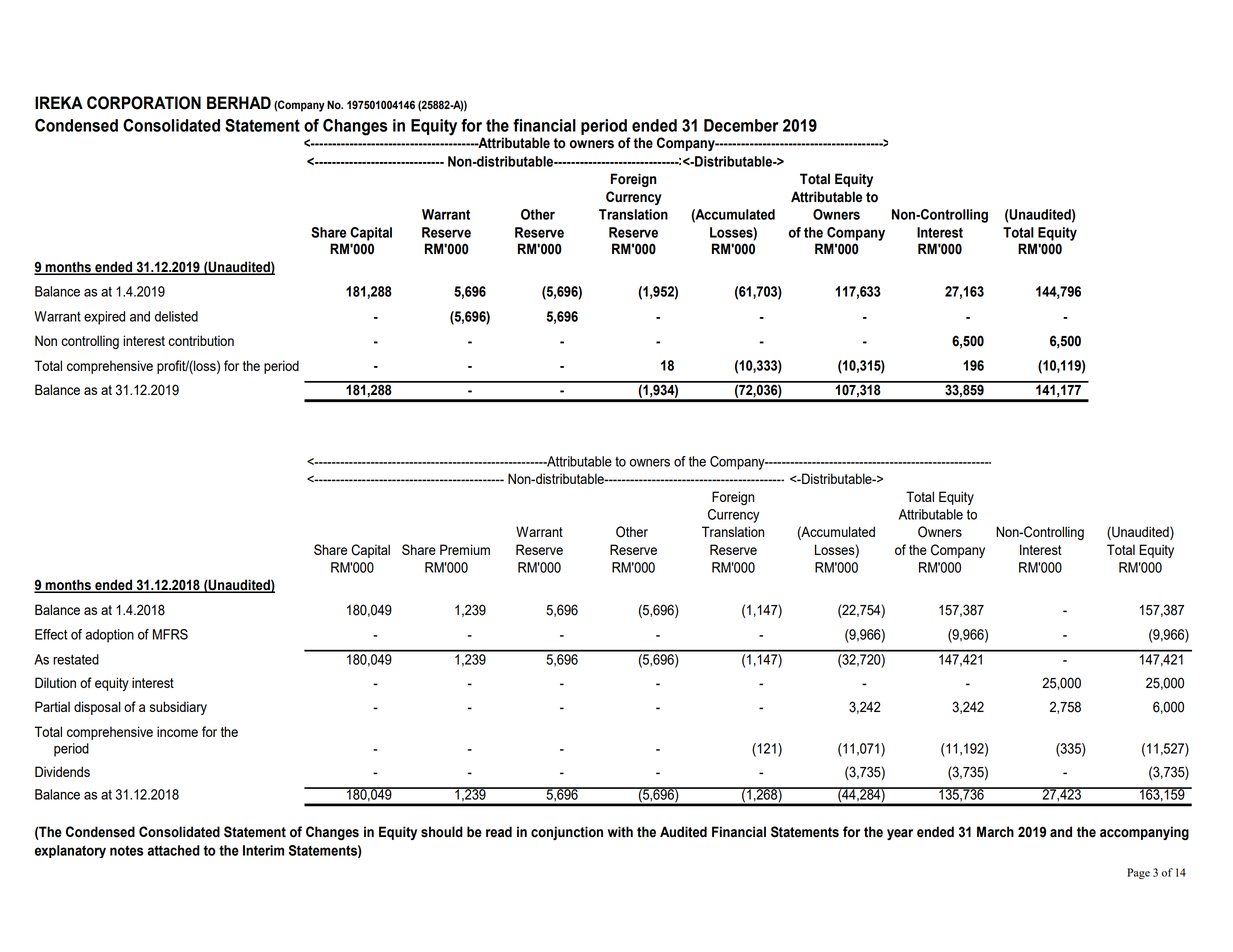 The width and height of the screenshot is (1233, 952). Describe the element at coordinates (109, 636) in the screenshot. I see `adoption` at that location.
